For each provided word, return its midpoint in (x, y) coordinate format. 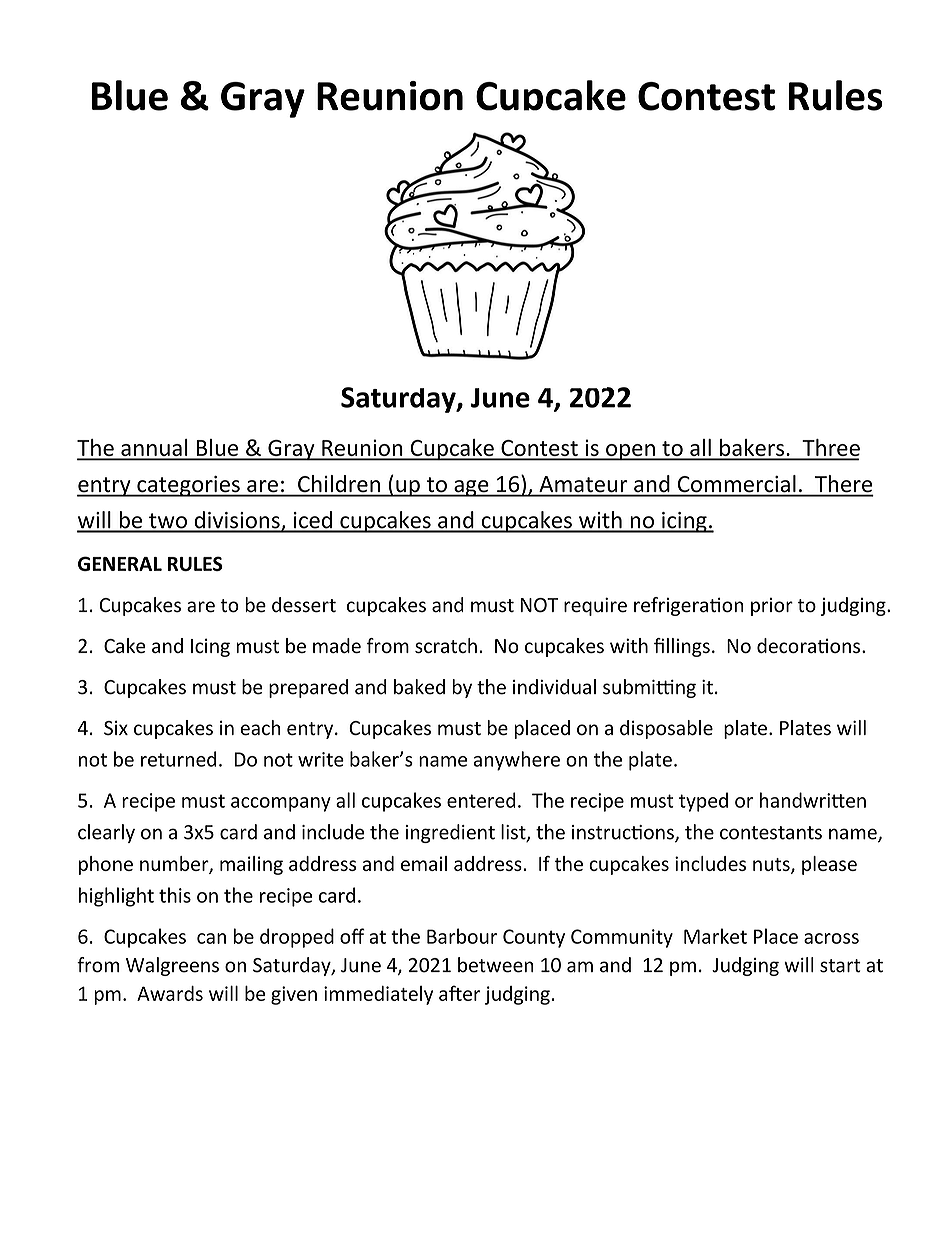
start (840, 966)
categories (188, 486)
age (471, 488)
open (630, 452)
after (460, 993)
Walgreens (172, 966)
